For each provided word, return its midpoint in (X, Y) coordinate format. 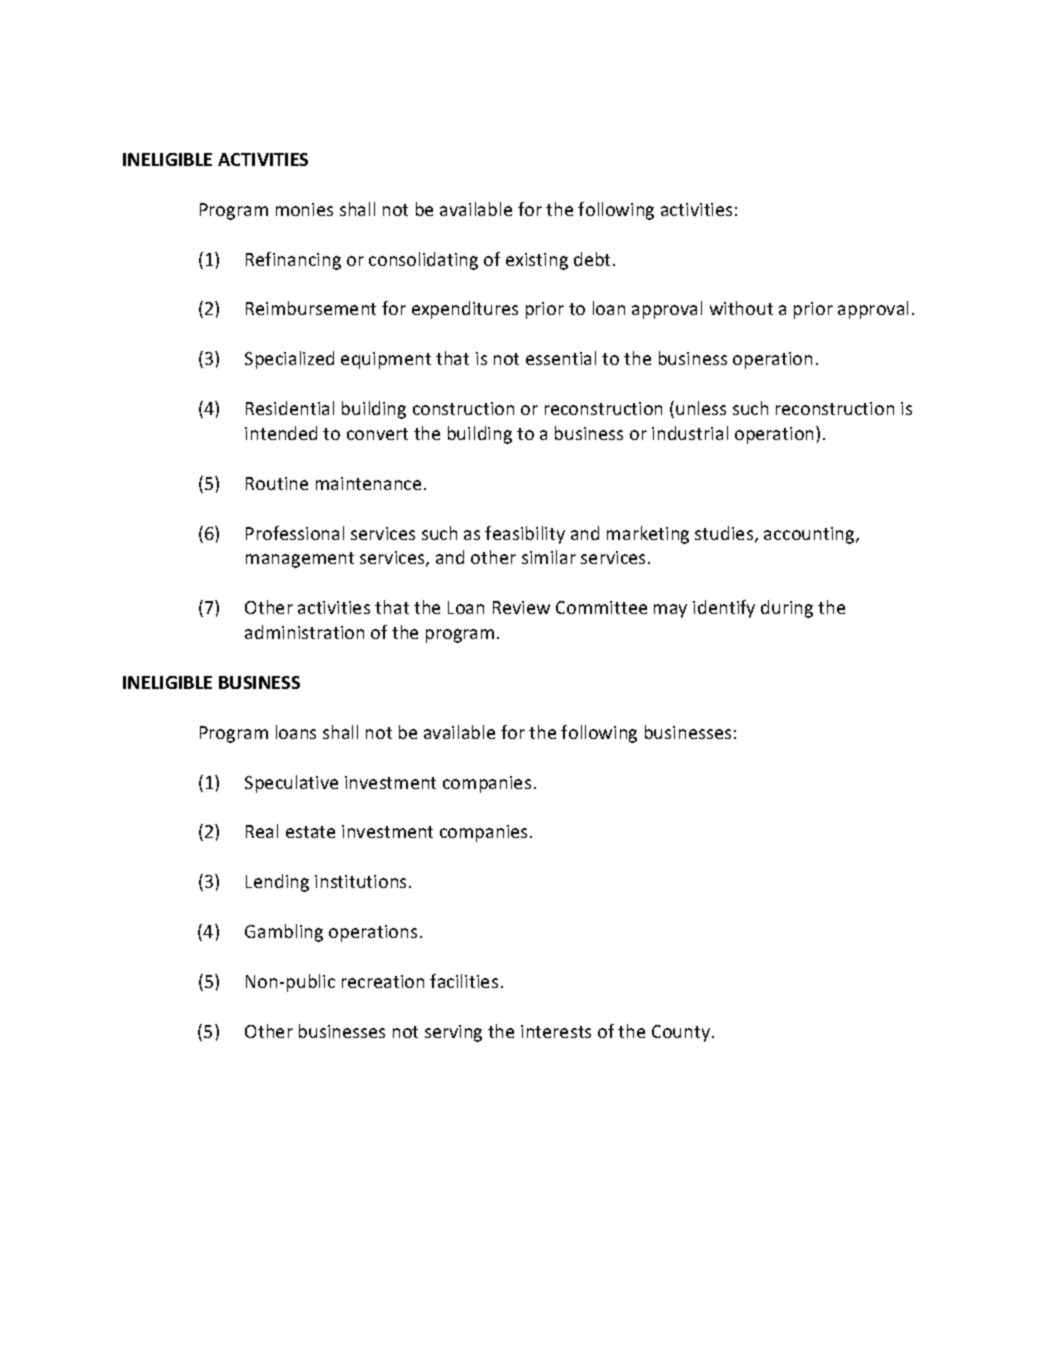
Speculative (291, 784)
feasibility (525, 535)
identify (724, 609)
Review (521, 607)
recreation (383, 981)
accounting (810, 535)
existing (537, 261)
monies (304, 209)
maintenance (368, 483)
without (741, 308)
